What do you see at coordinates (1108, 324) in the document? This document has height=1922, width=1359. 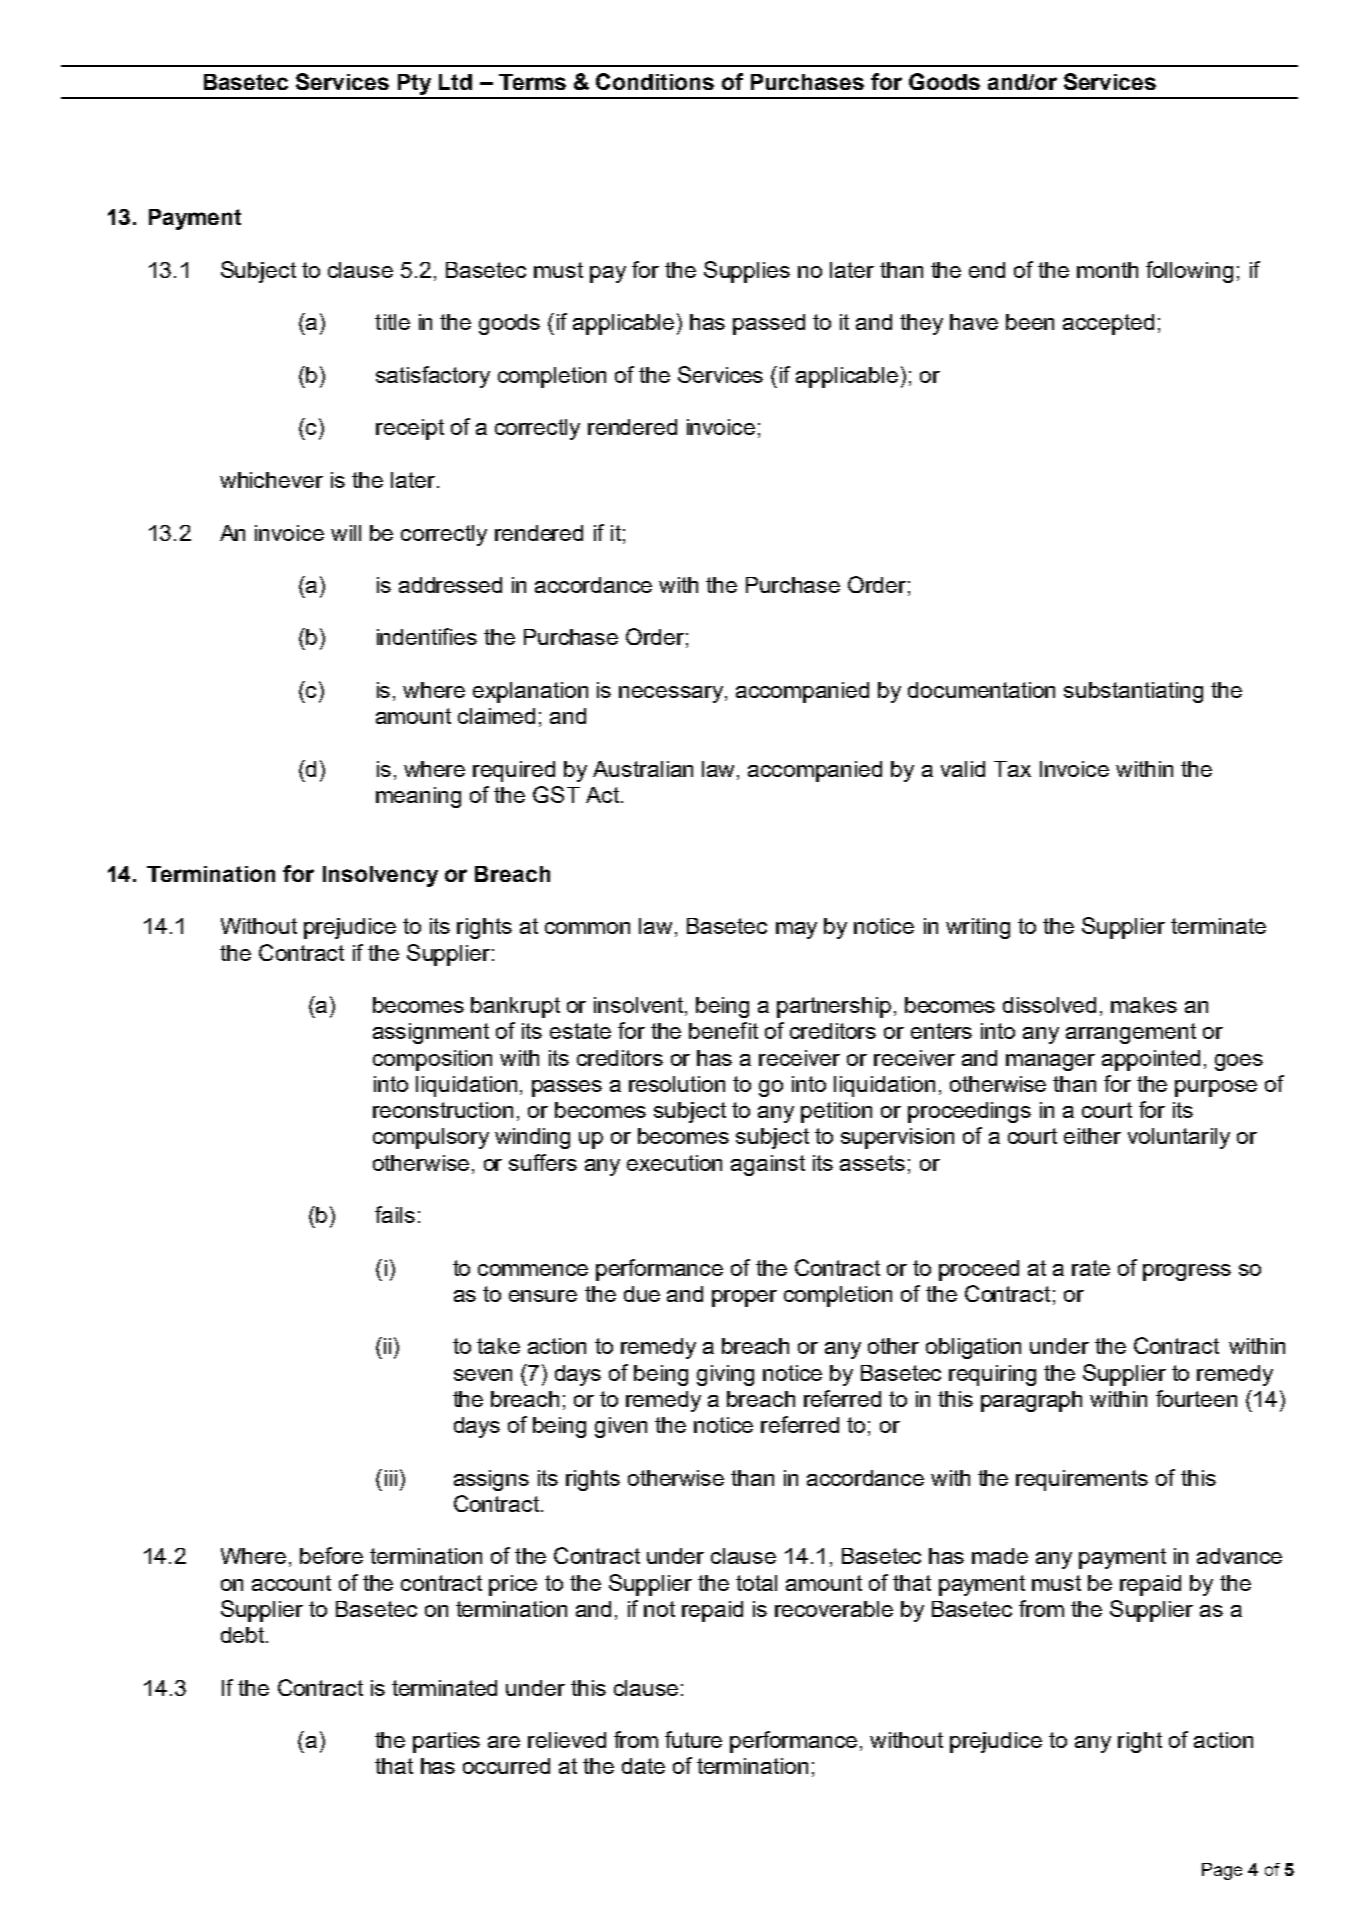 I see `accepted` at bounding box center [1108, 324].
